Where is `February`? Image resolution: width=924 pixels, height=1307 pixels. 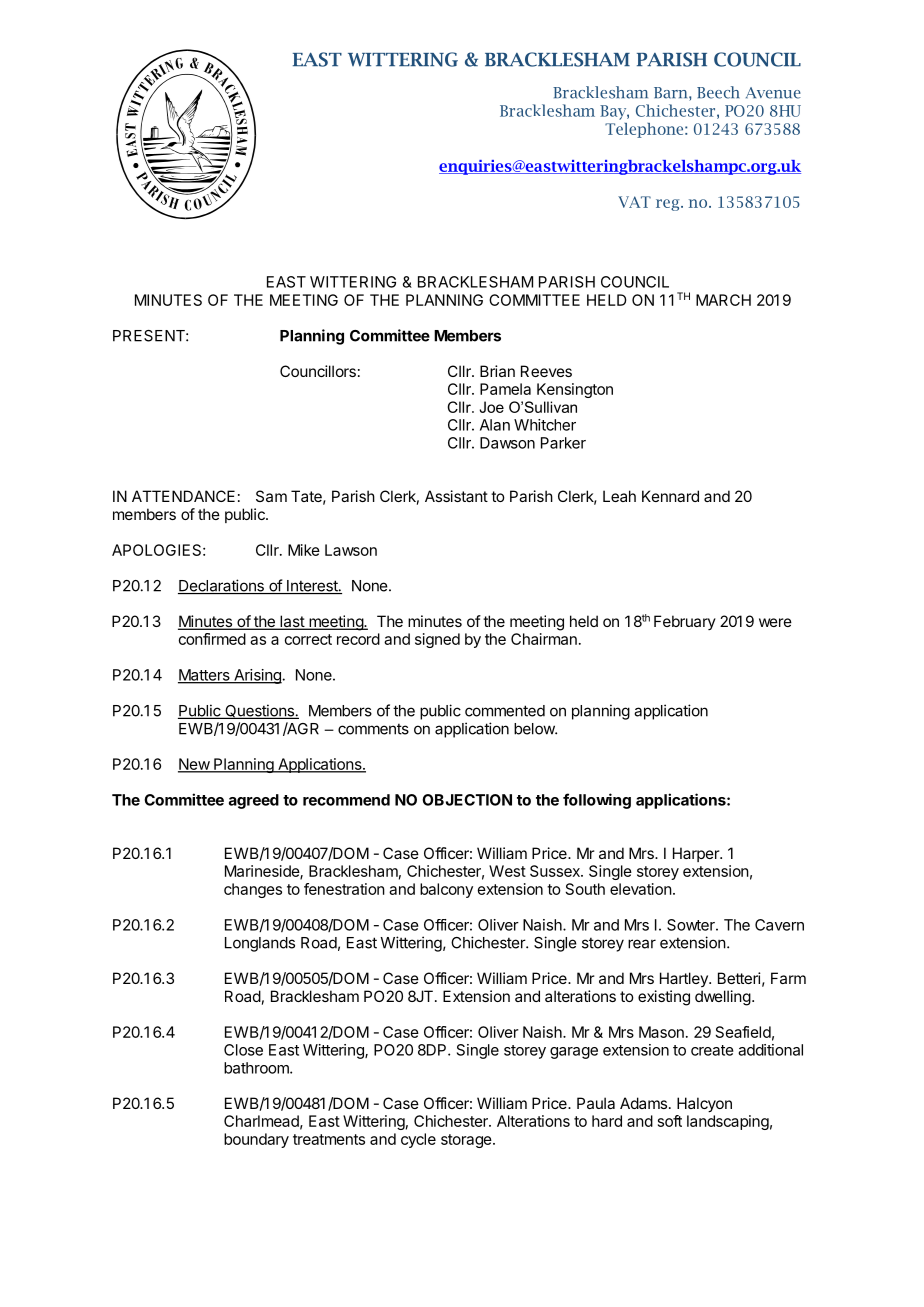 February is located at coordinates (685, 622).
